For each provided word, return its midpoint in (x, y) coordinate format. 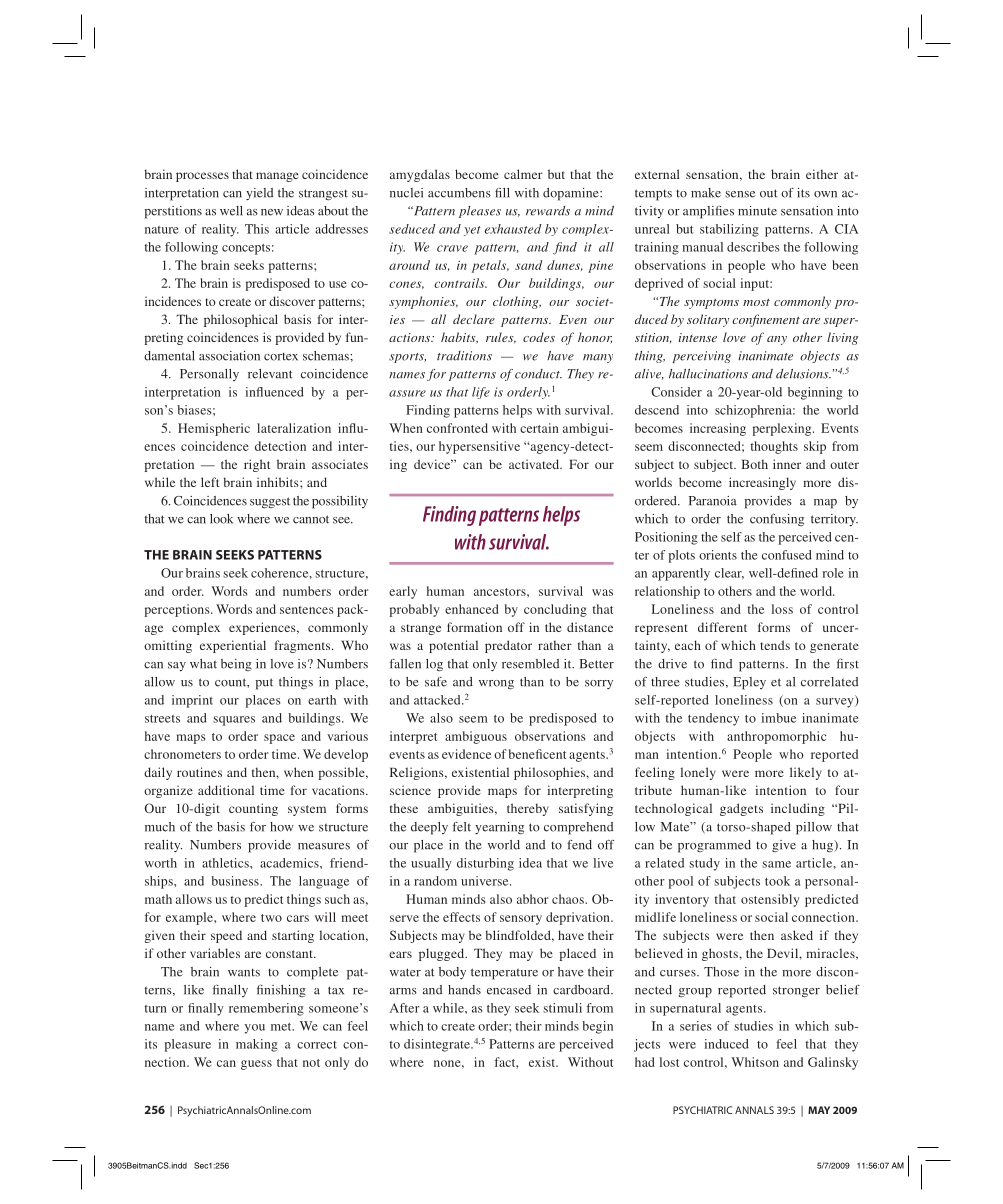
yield (259, 194)
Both (754, 464)
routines (199, 772)
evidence (466, 754)
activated (535, 464)
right (257, 465)
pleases (480, 212)
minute (757, 211)
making (257, 1045)
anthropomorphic (776, 737)
